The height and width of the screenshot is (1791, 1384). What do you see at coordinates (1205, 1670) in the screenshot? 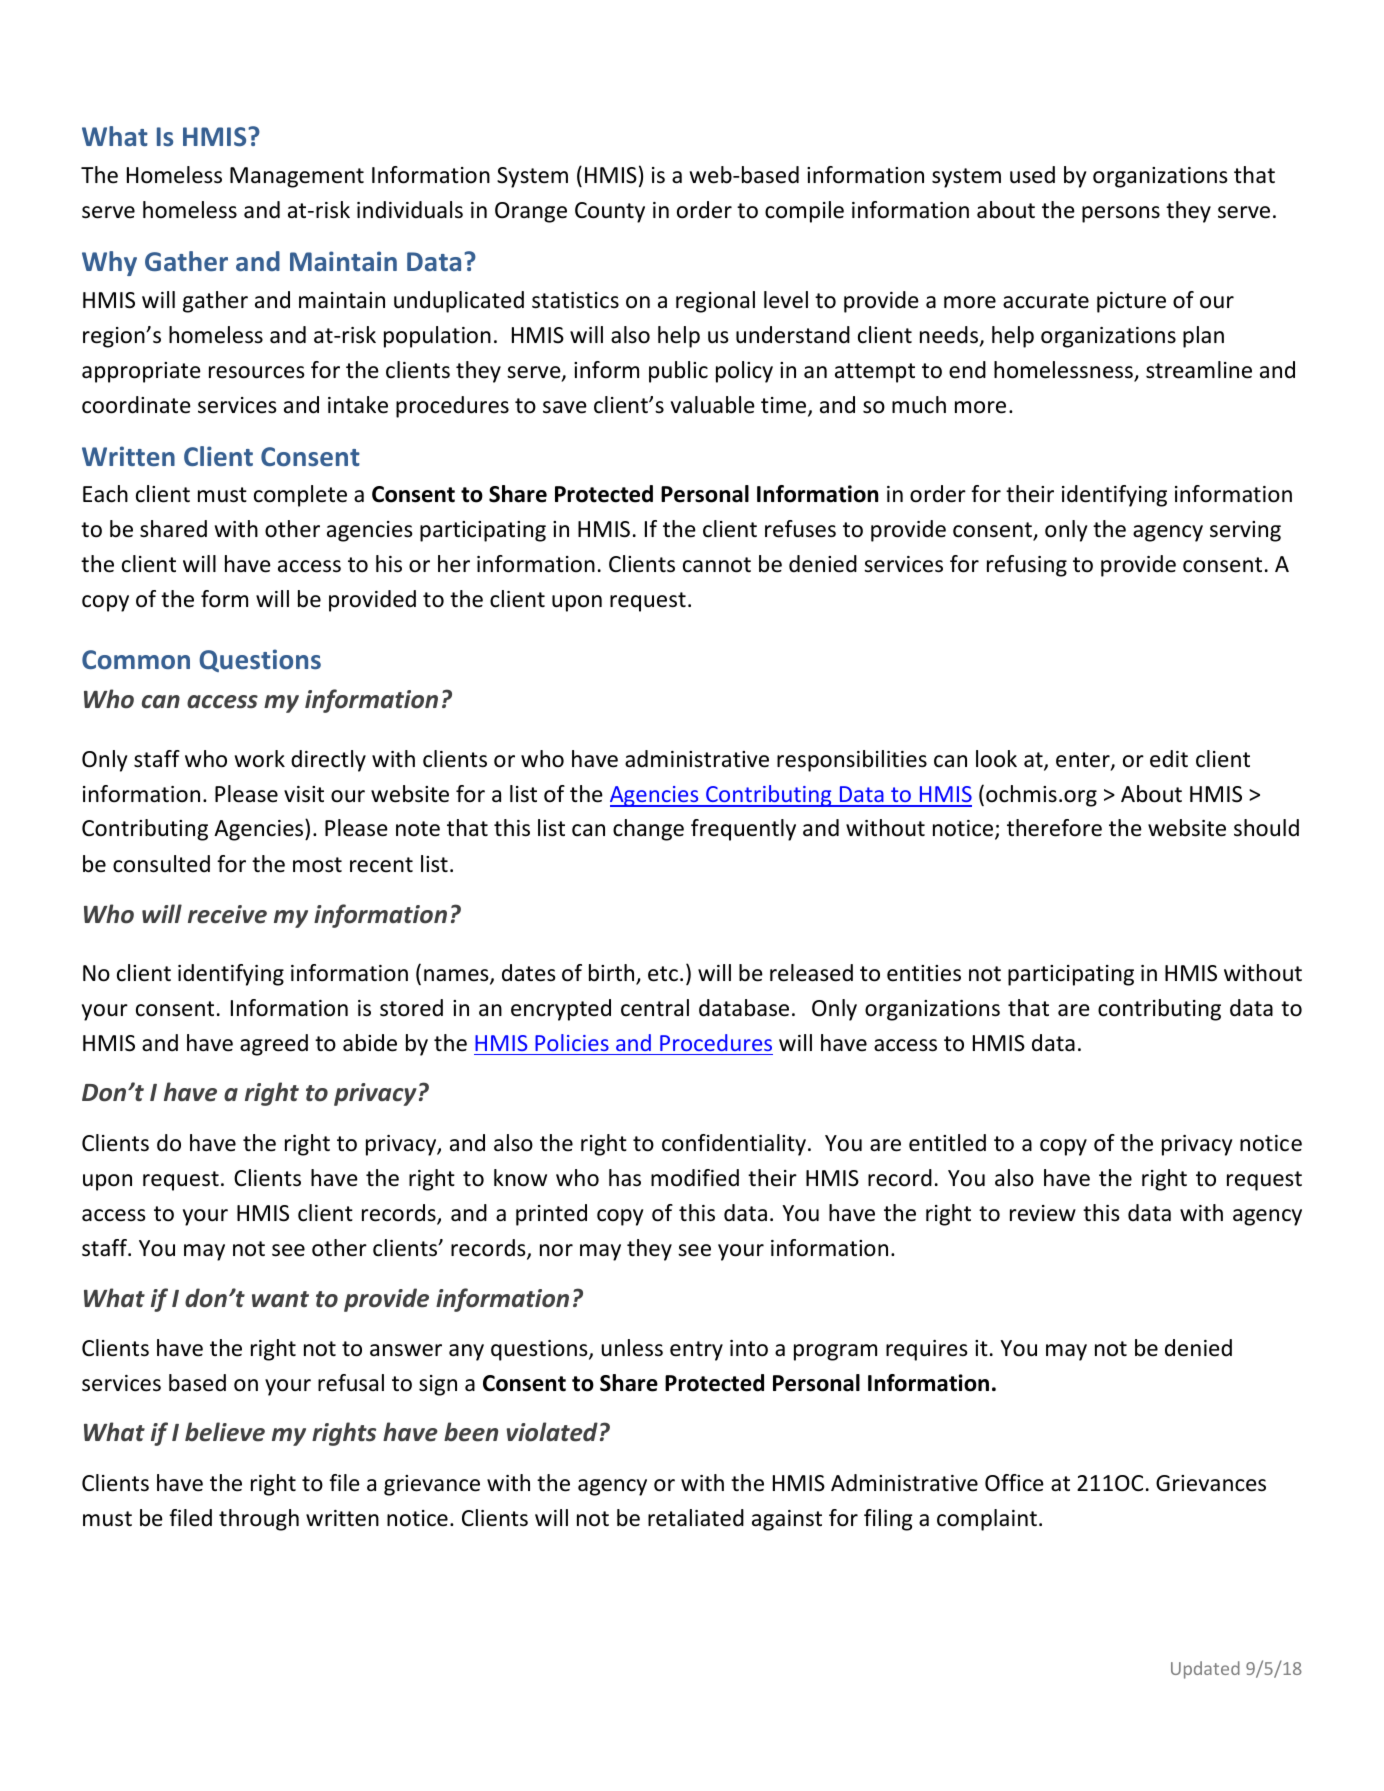
I see `Updated` at bounding box center [1205, 1670].
